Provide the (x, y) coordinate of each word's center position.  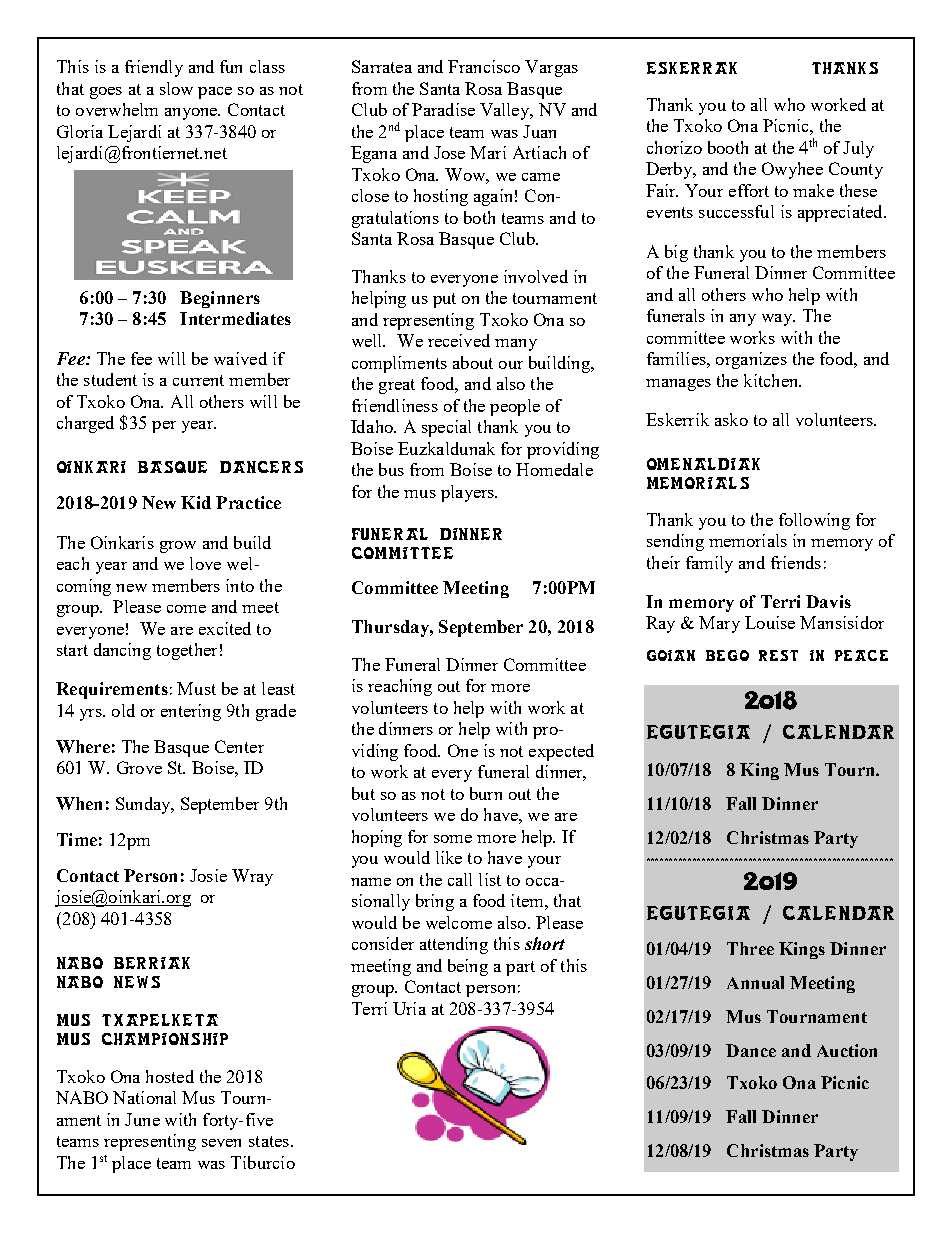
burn (486, 793)
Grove (139, 767)
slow (176, 88)
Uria (409, 1008)
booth (728, 147)
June (142, 1119)
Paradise (443, 109)
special (446, 428)
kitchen (772, 380)
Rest (778, 655)
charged (85, 424)
